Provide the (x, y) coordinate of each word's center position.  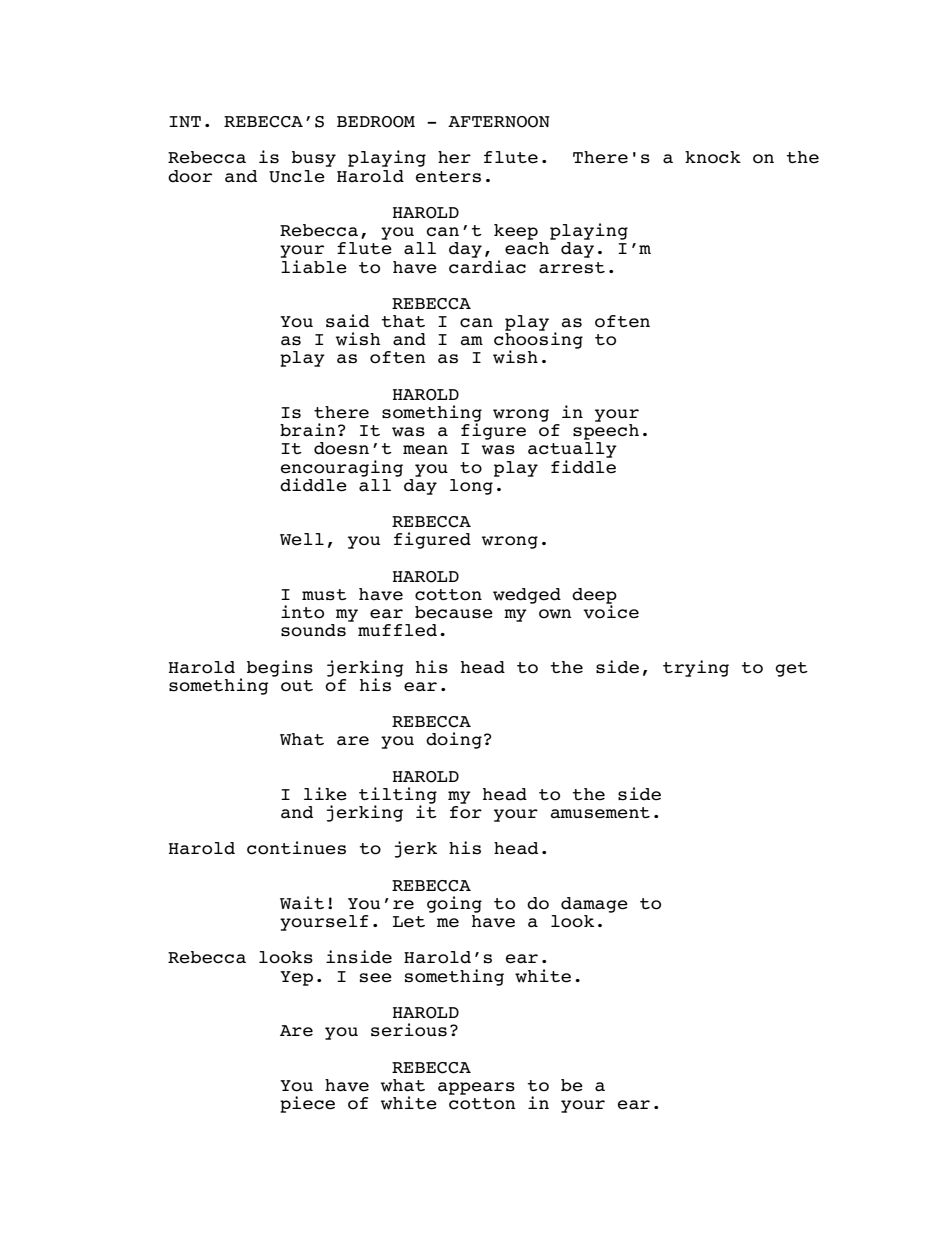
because (454, 612)
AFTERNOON (499, 122)
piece (307, 1104)
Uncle (297, 176)
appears (476, 1088)
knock (713, 157)
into (302, 612)
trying (696, 668)
